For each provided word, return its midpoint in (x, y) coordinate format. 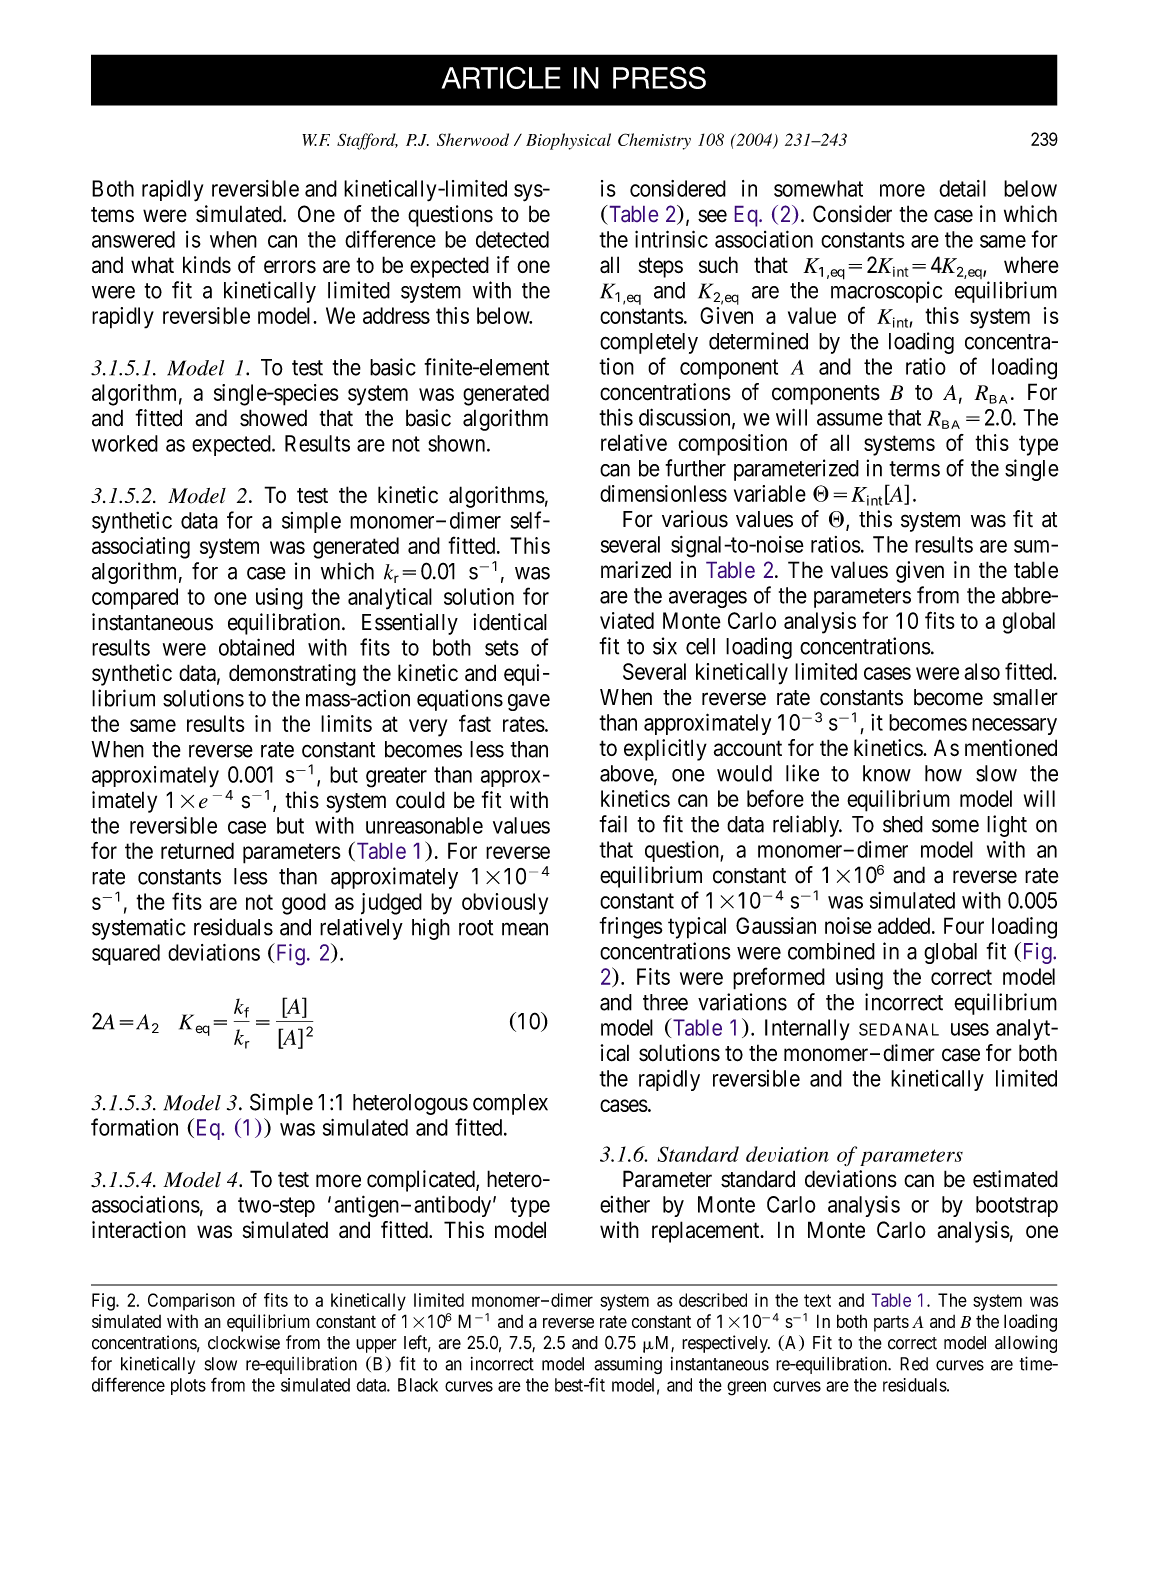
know (887, 773)
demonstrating (292, 675)
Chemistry (654, 141)
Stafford (367, 141)
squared (126, 954)
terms (914, 469)
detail (962, 188)
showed (273, 418)
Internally (807, 1030)
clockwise (244, 1342)
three (665, 1002)
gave (529, 702)
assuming (628, 1365)
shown (458, 443)
